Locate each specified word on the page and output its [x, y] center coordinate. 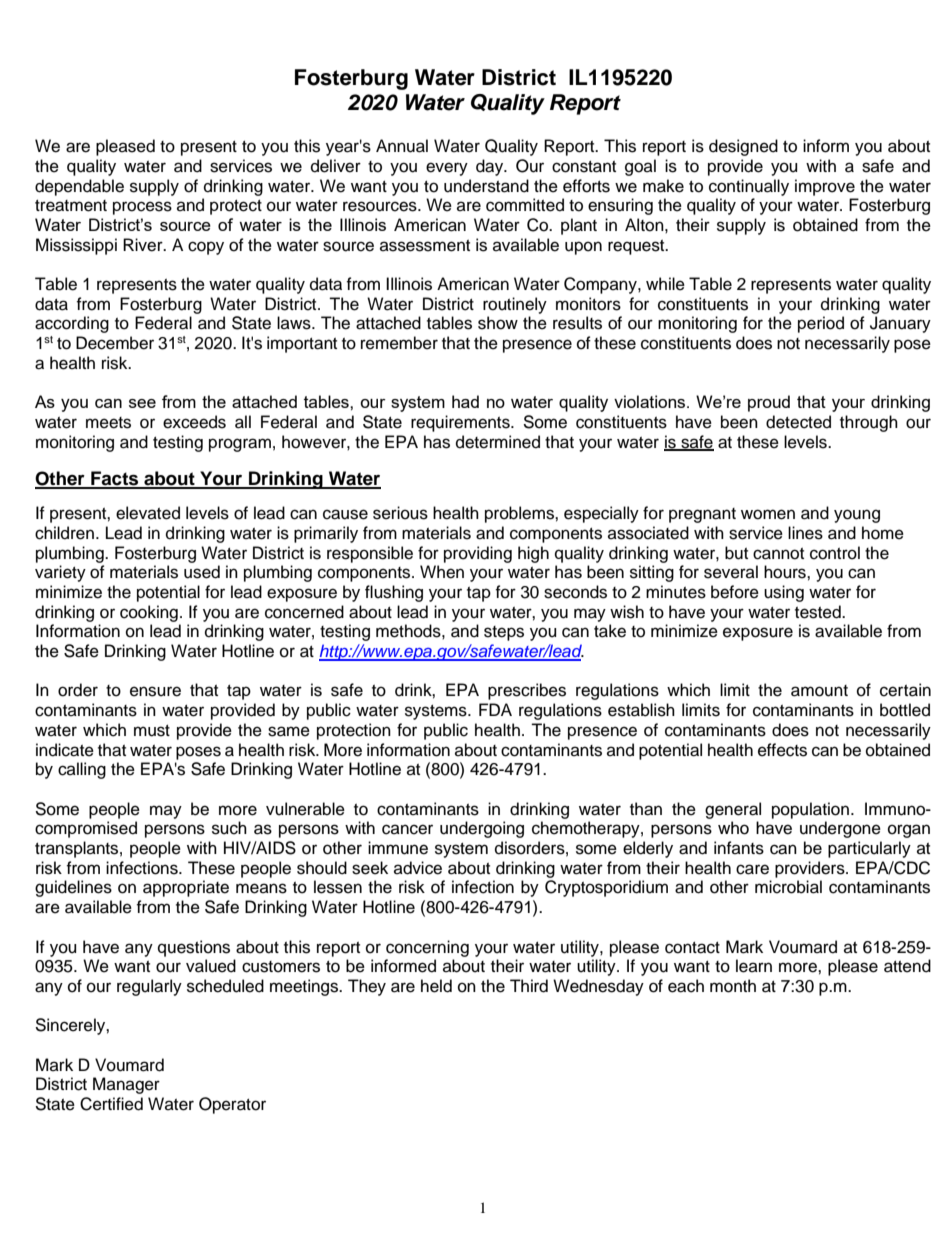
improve [825, 187]
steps [504, 633]
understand [486, 186]
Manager [126, 1085]
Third [529, 986]
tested [819, 612]
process [142, 208]
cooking [149, 613]
